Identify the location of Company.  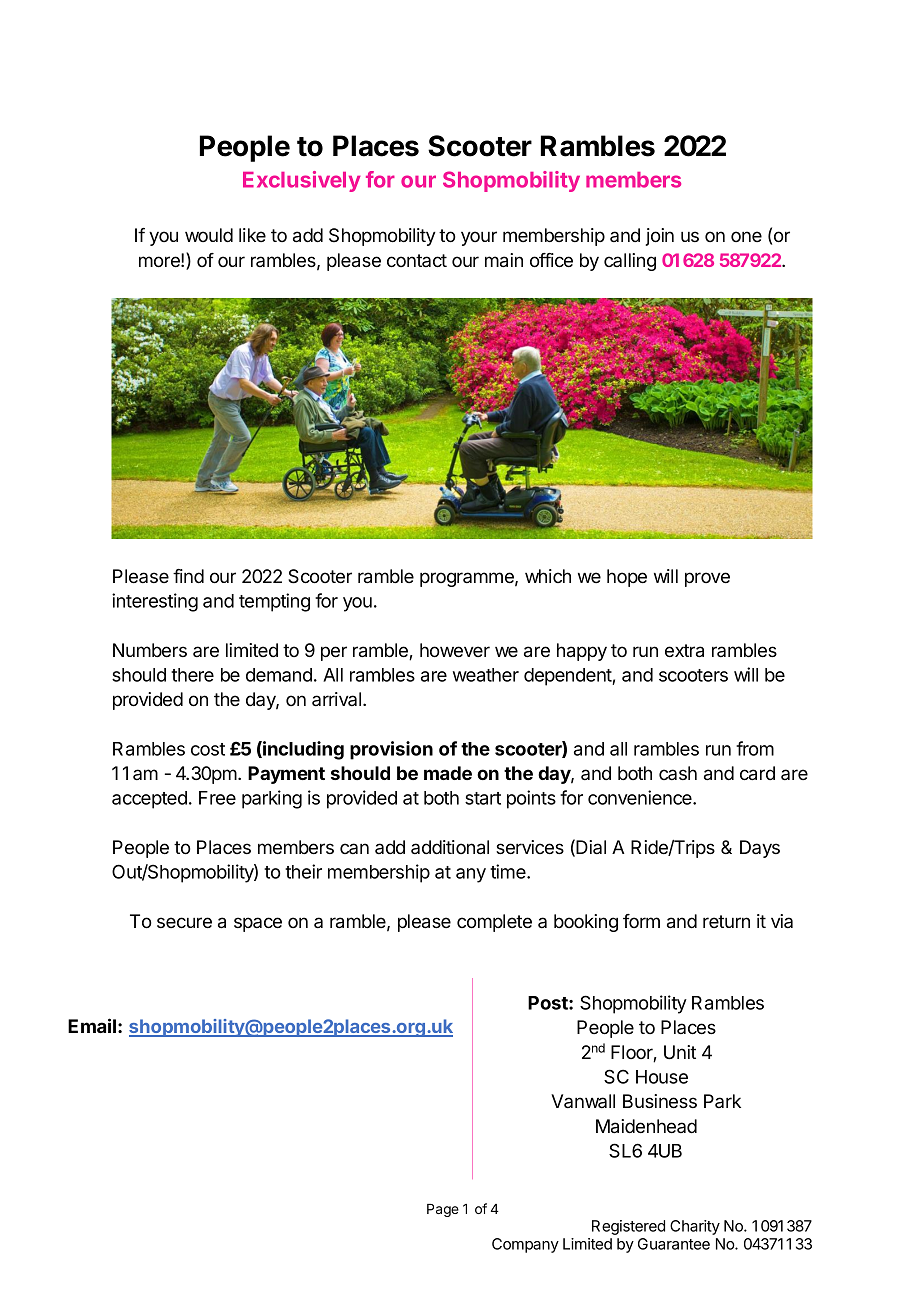
(525, 1245).
